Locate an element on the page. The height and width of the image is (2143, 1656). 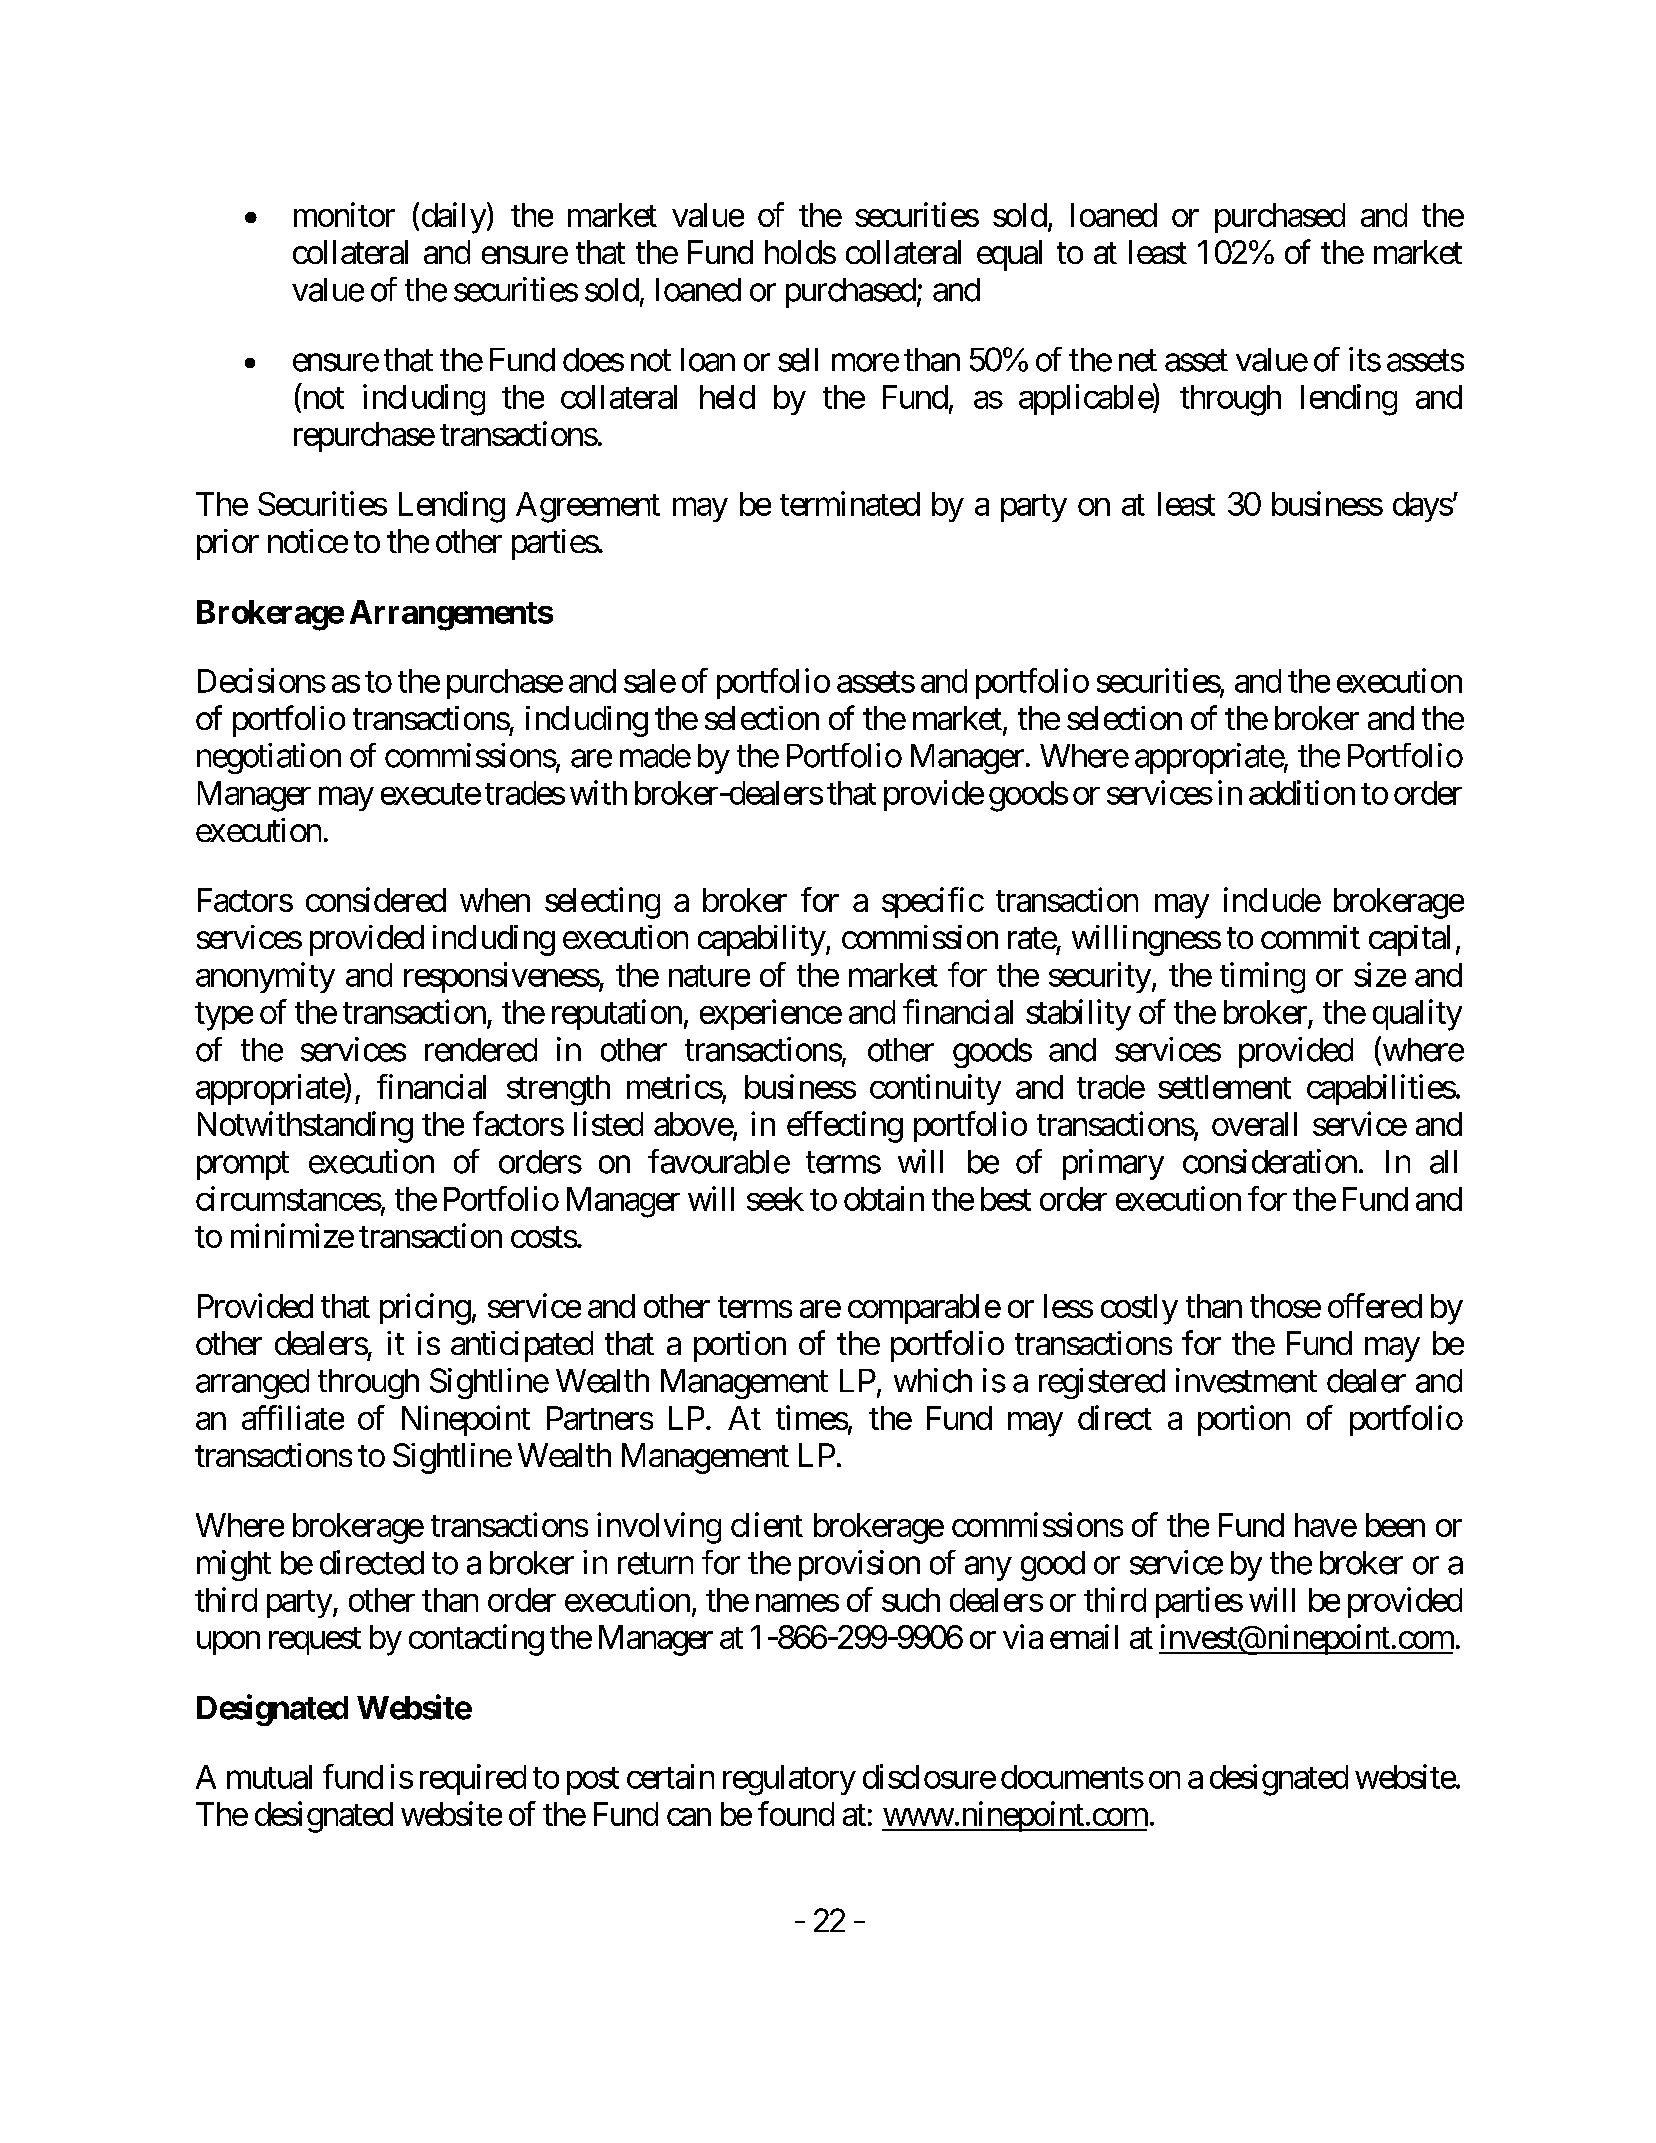
sell is located at coordinates (798, 360).
